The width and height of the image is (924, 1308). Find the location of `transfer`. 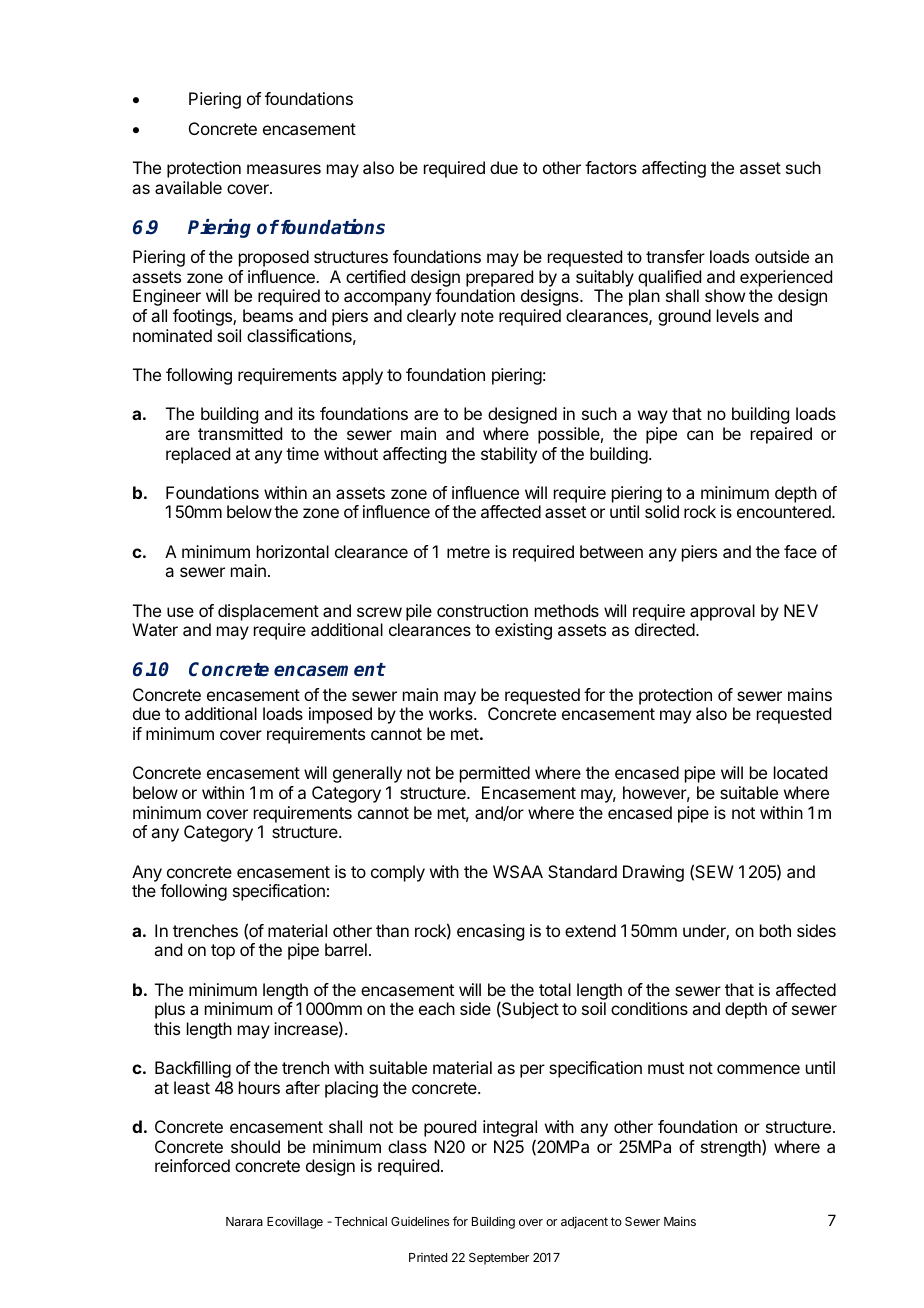

transfer is located at coordinates (675, 256).
